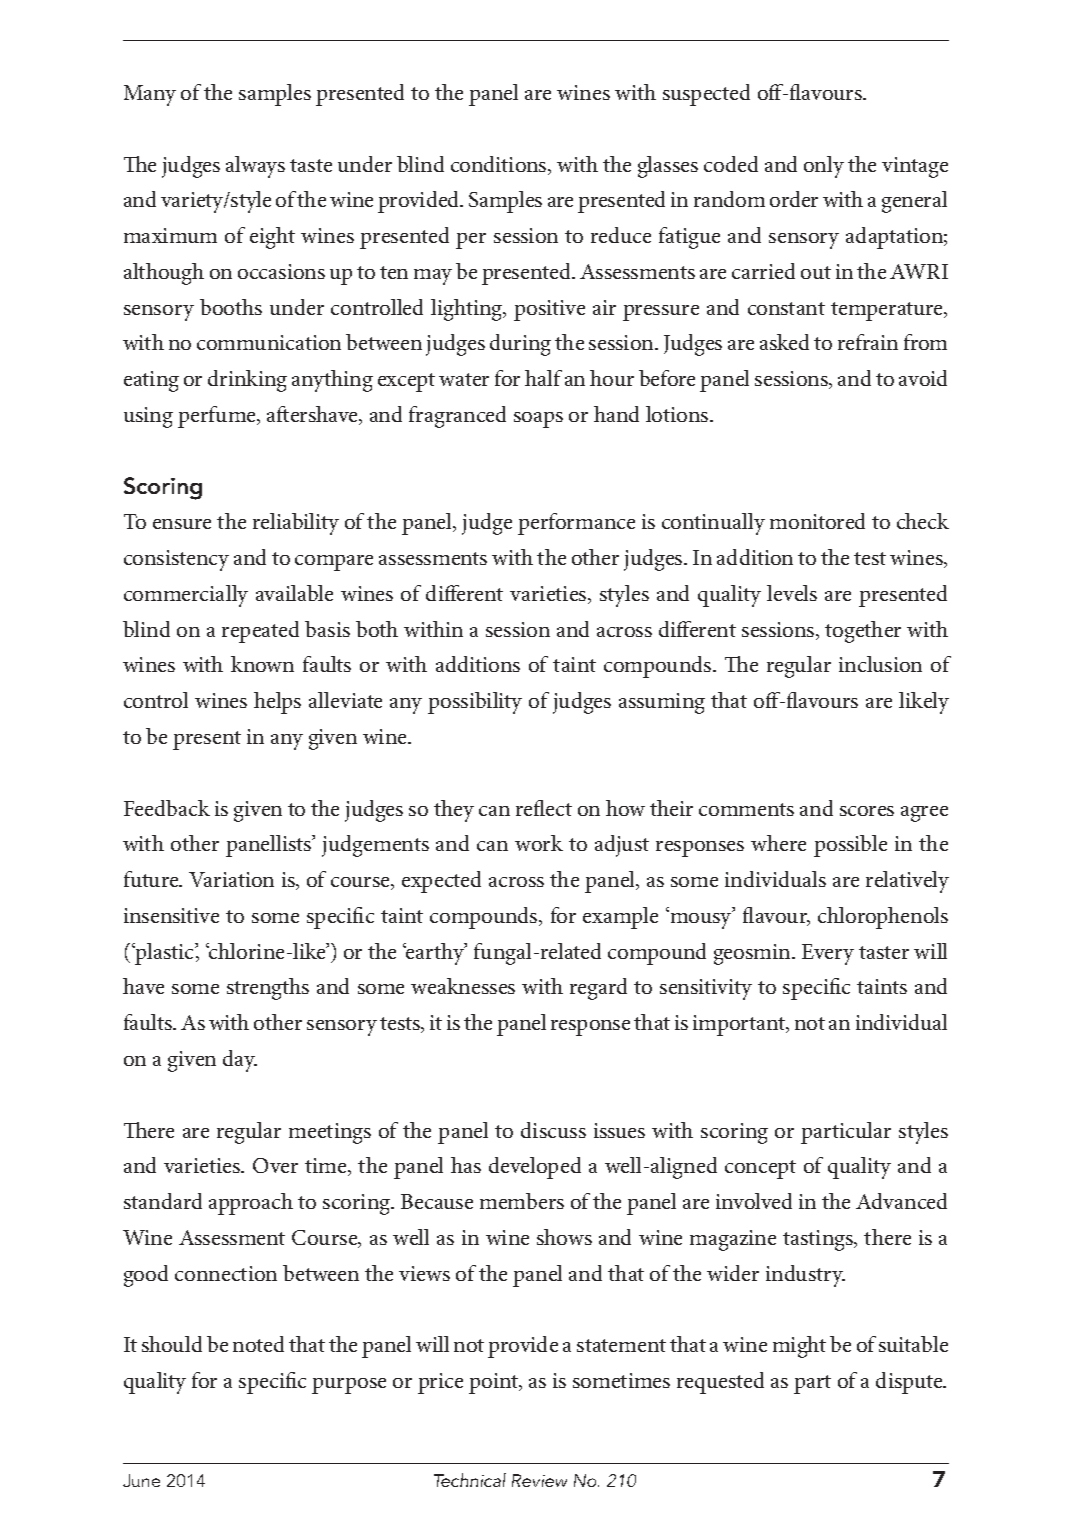  What do you see at coordinates (167, 808) in the image?
I see `Feedback` at bounding box center [167, 808].
